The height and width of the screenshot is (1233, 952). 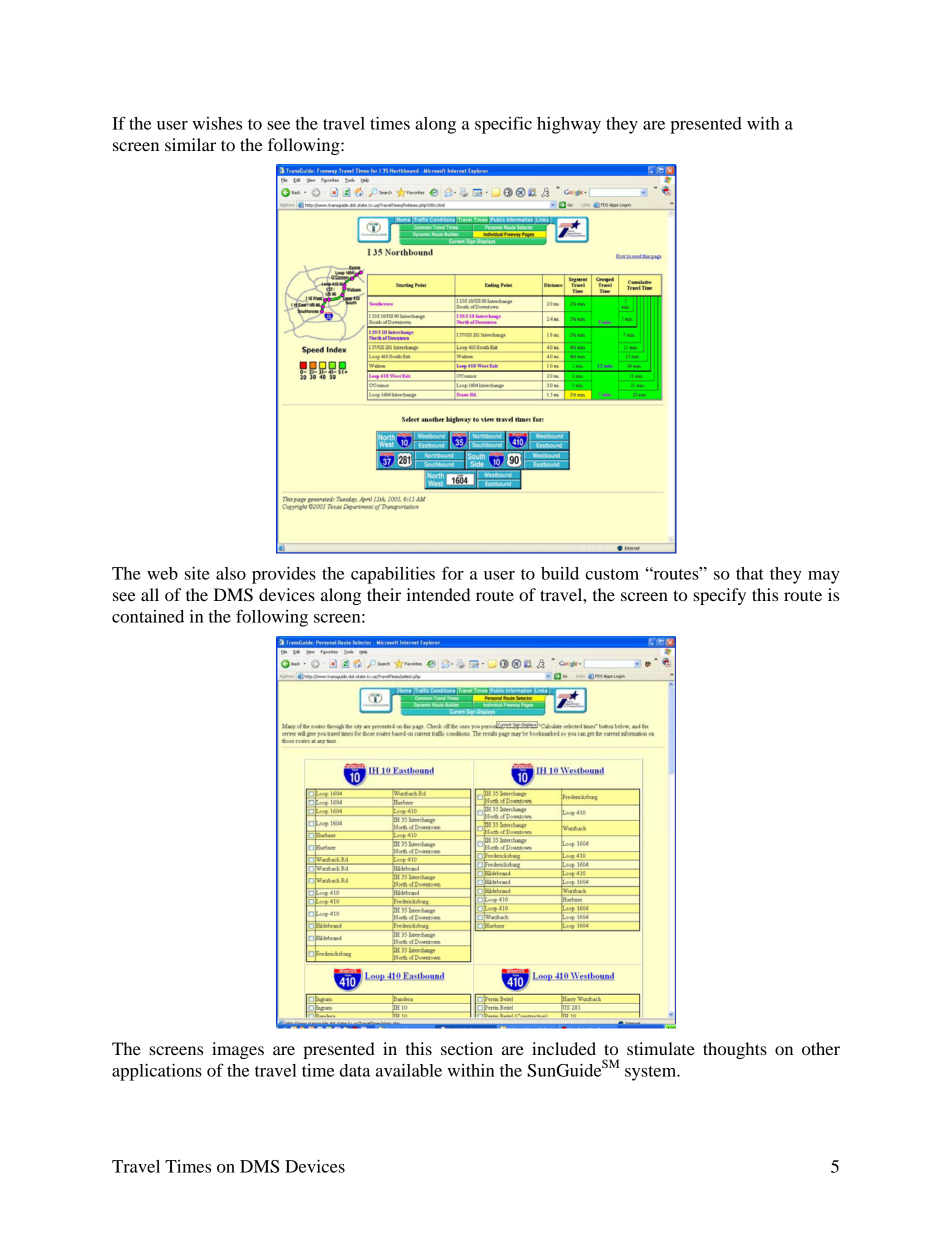 I want to click on that, so click(x=750, y=573).
